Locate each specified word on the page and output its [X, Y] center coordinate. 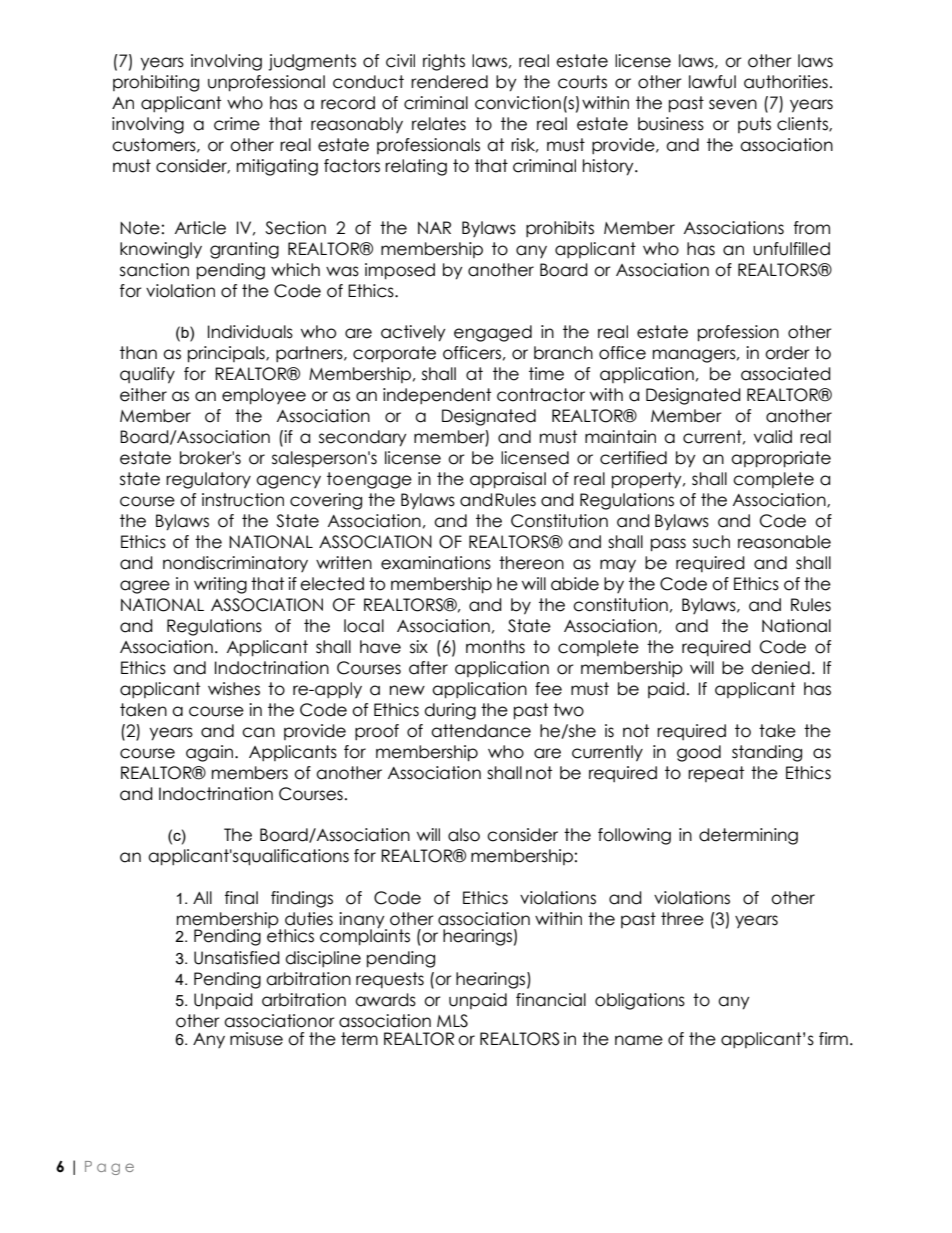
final [241, 898]
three [682, 919]
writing [220, 585]
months [495, 647]
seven [733, 104]
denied [780, 668]
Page [109, 1168]
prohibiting [156, 83]
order [787, 353]
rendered [449, 82]
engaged [493, 333]
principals [227, 354]
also [464, 835]
